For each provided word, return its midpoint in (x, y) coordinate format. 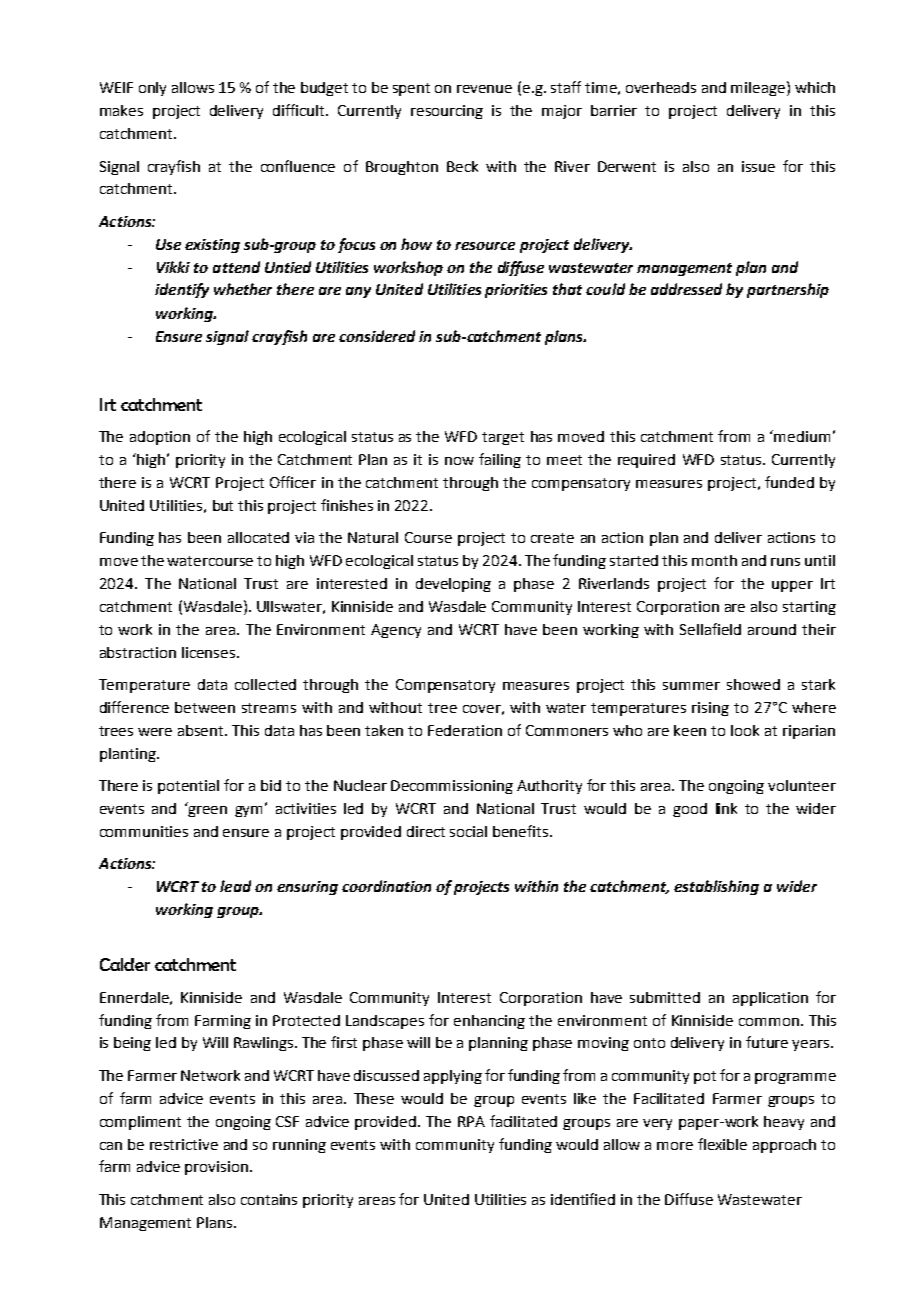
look (745, 730)
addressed (686, 289)
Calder (125, 964)
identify (182, 290)
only (152, 89)
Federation (465, 730)
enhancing (489, 1022)
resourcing (447, 112)
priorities (516, 291)
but (223, 505)
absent (202, 730)
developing (453, 585)
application (770, 999)
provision (216, 1168)
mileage (759, 88)
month (714, 560)
